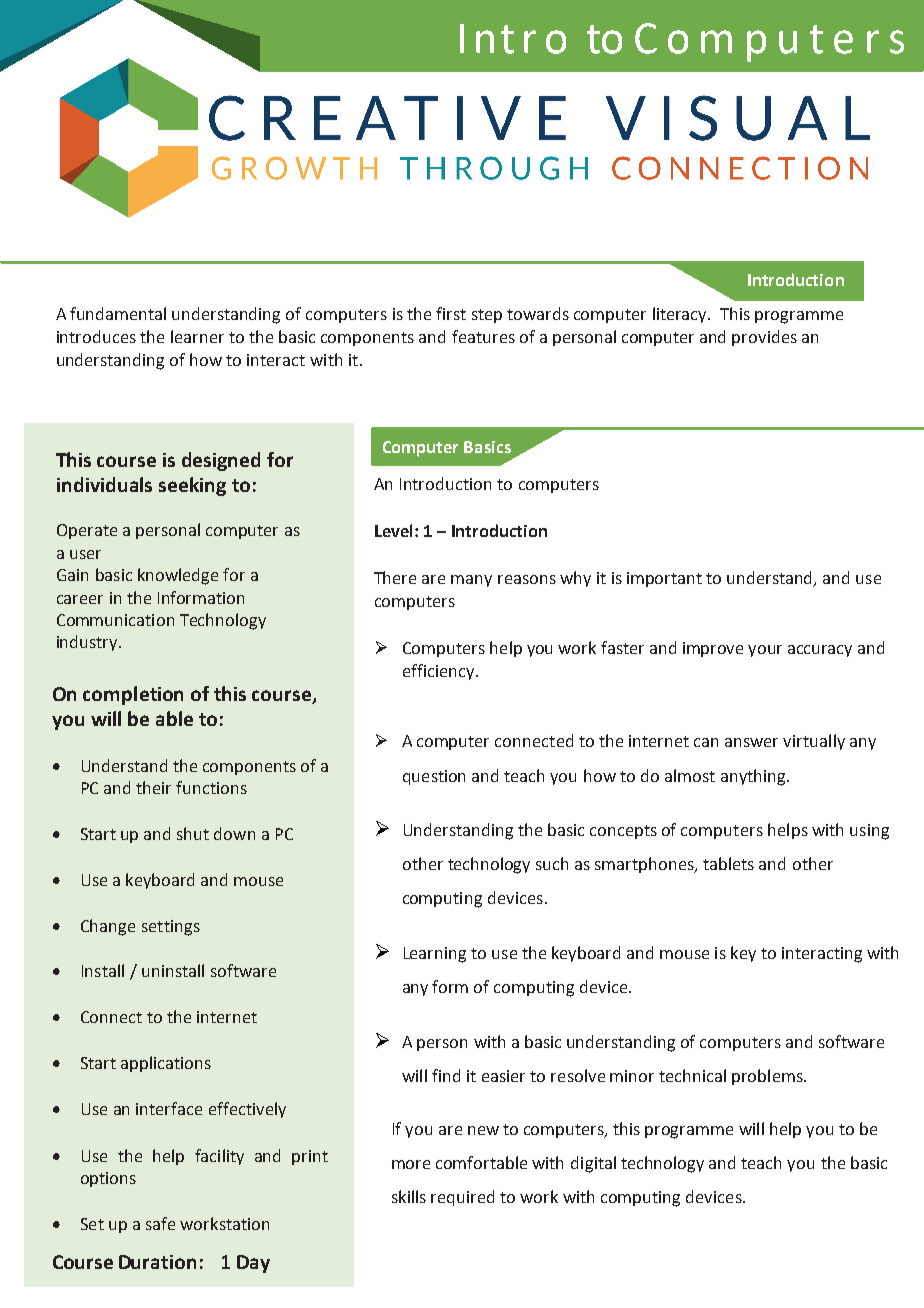  I want to click on provides, so click(764, 338).
